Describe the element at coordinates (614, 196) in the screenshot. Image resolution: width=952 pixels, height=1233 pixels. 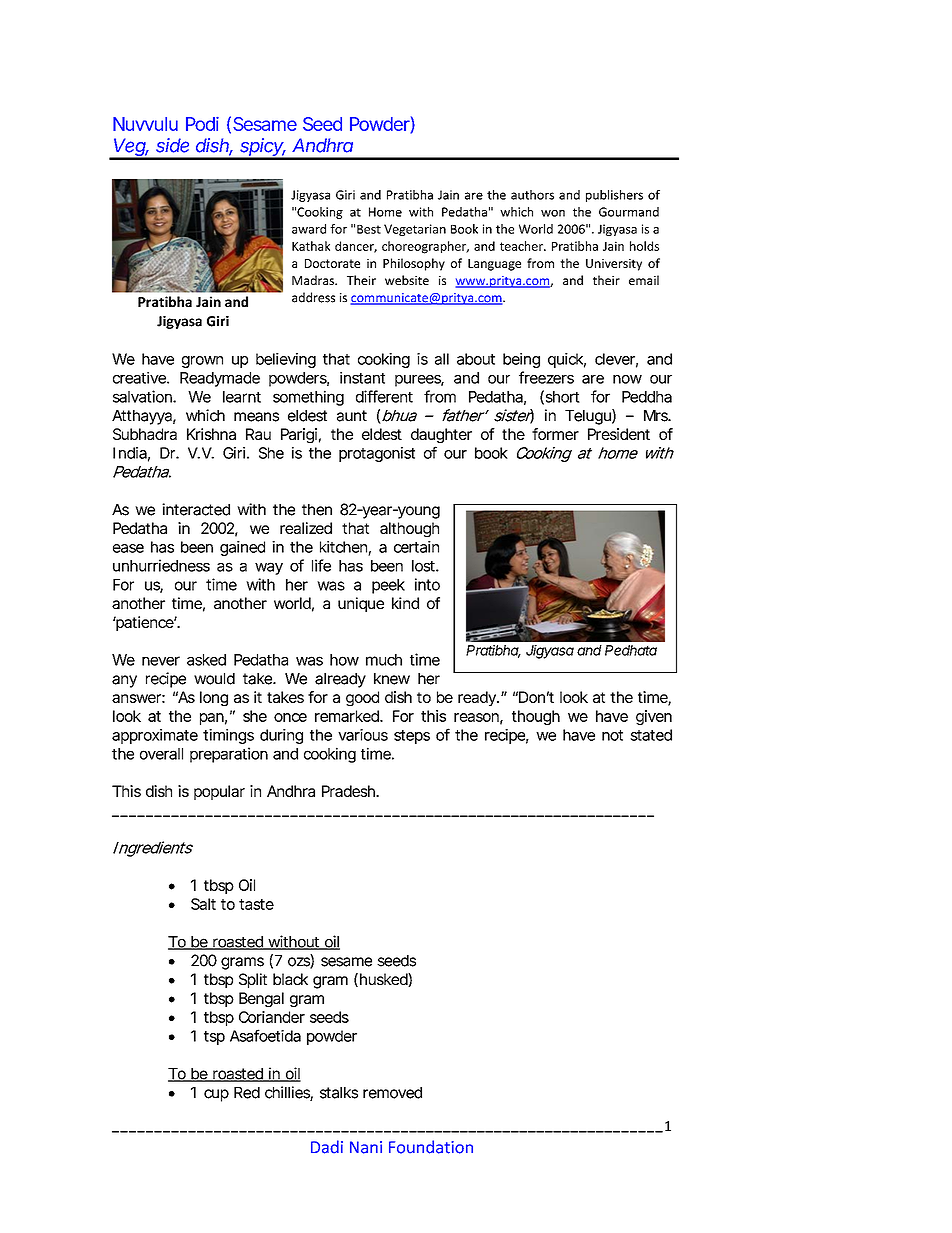
I see `publishers` at that location.
